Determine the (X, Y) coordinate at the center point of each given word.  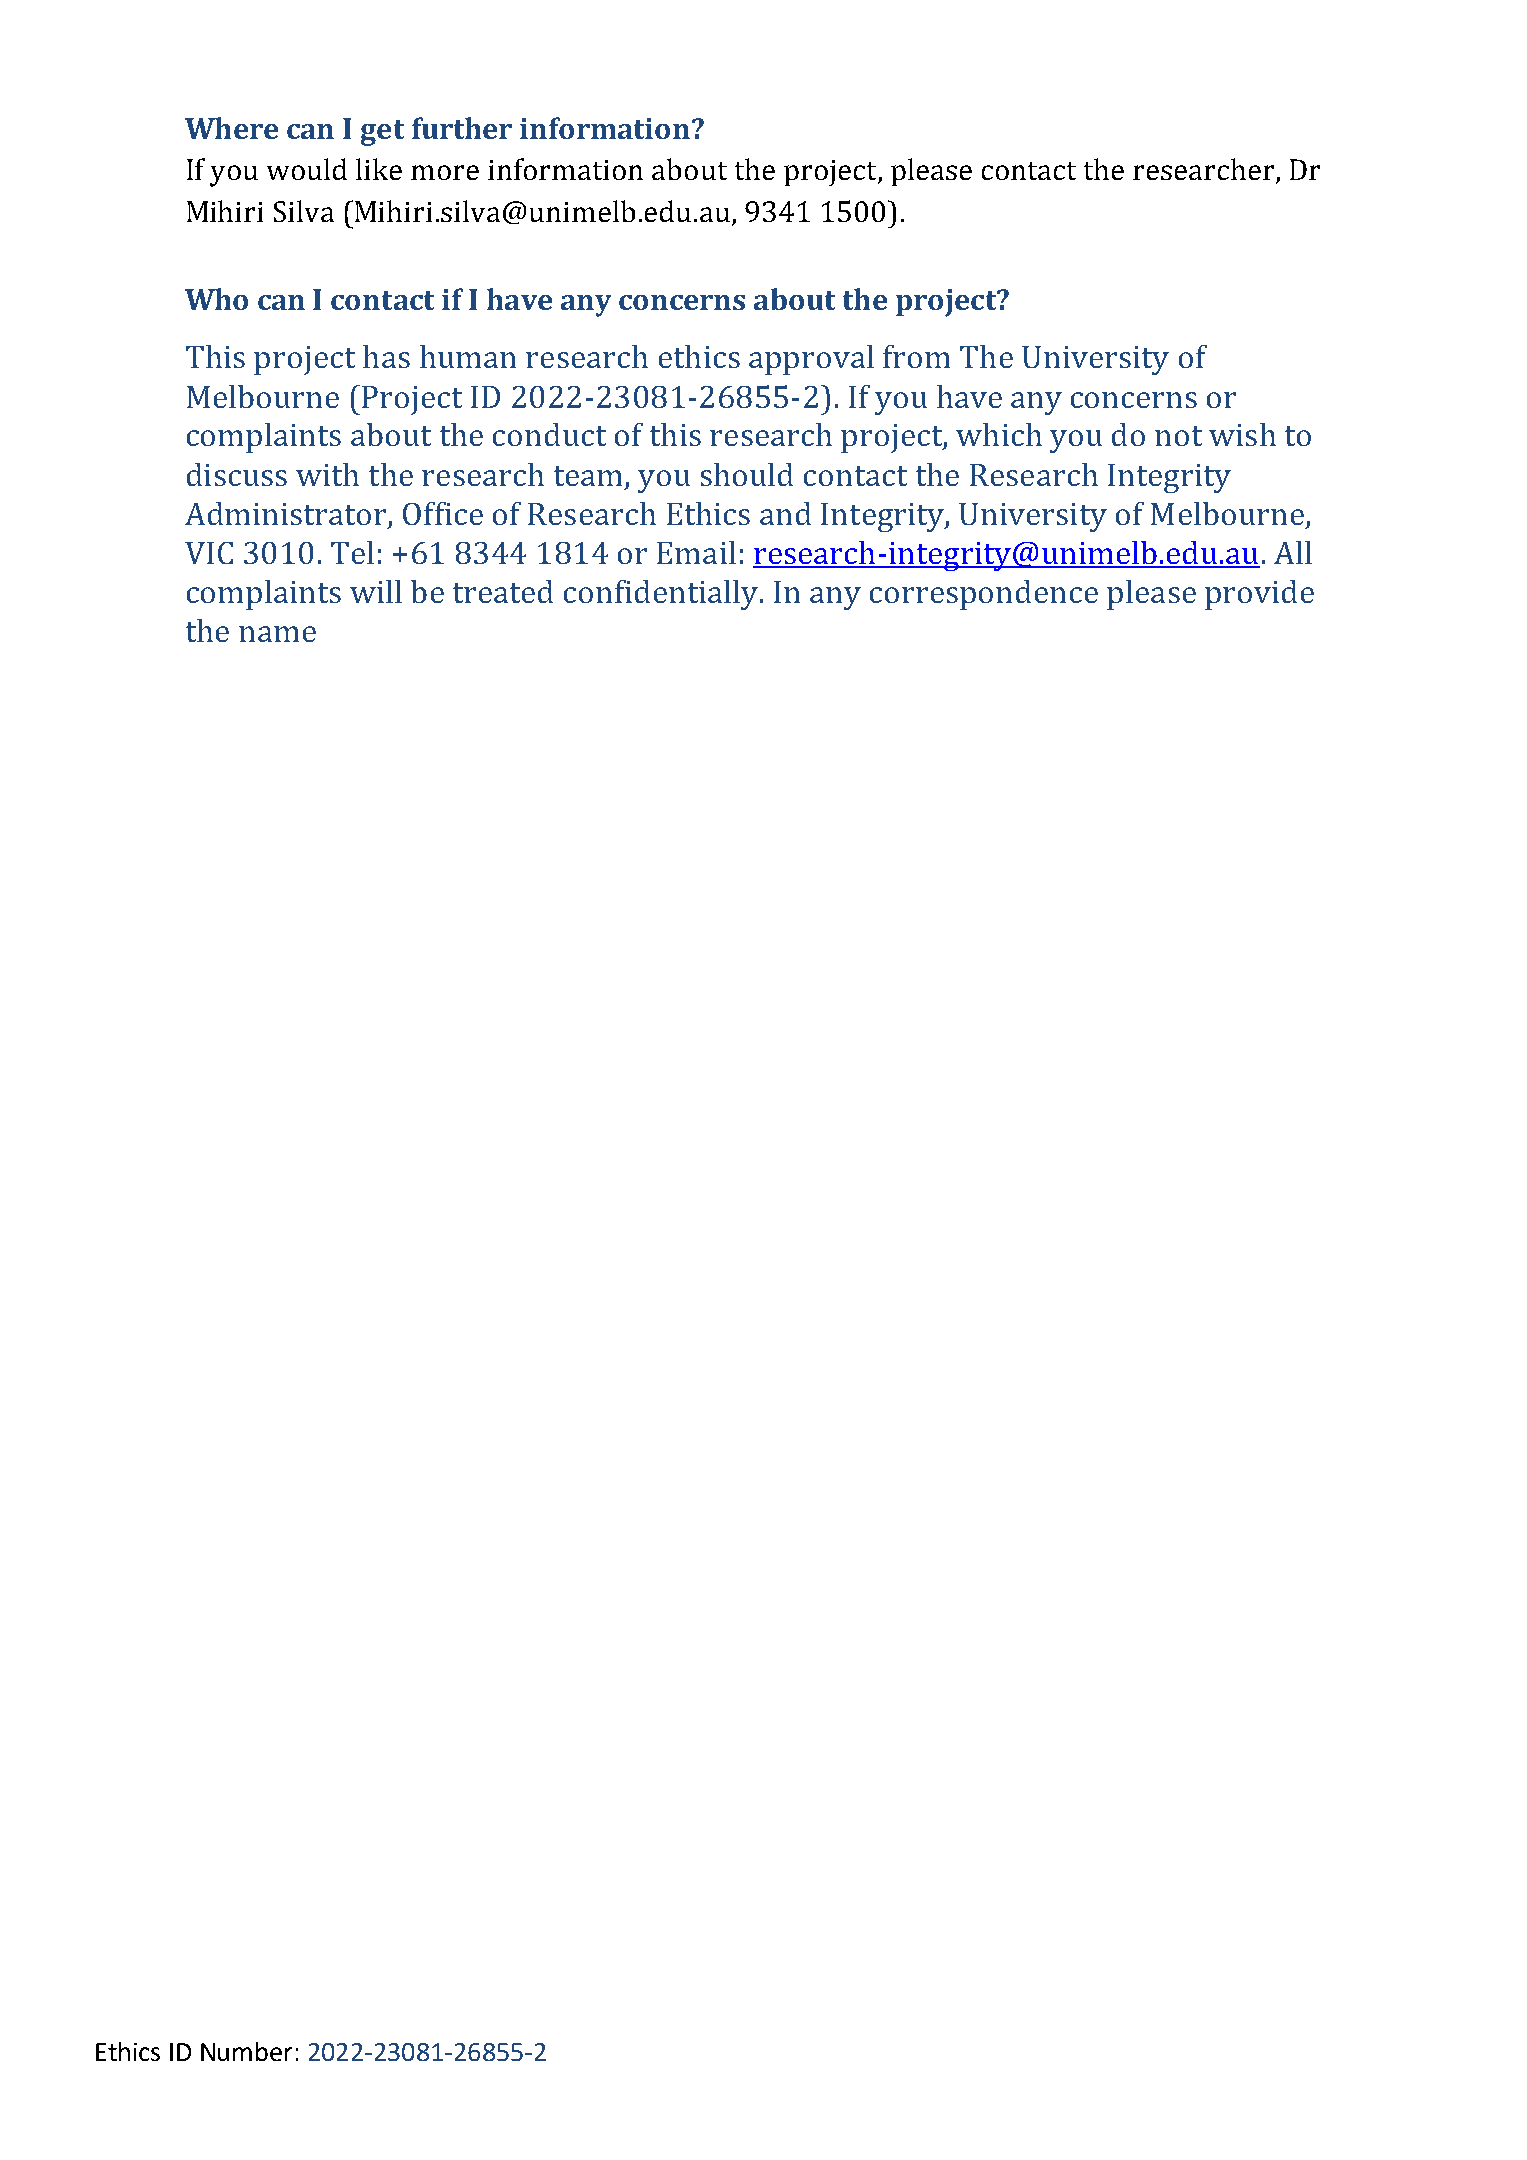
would (307, 169)
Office (443, 513)
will (376, 591)
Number (246, 2051)
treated (503, 591)
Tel (352, 552)
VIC (209, 553)
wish (1242, 434)
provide (1259, 595)
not (1178, 436)
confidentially (662, 595)
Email (696, 552)
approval (811, 360)
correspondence (984, 595)
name (277, 634)
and (785, 513)
